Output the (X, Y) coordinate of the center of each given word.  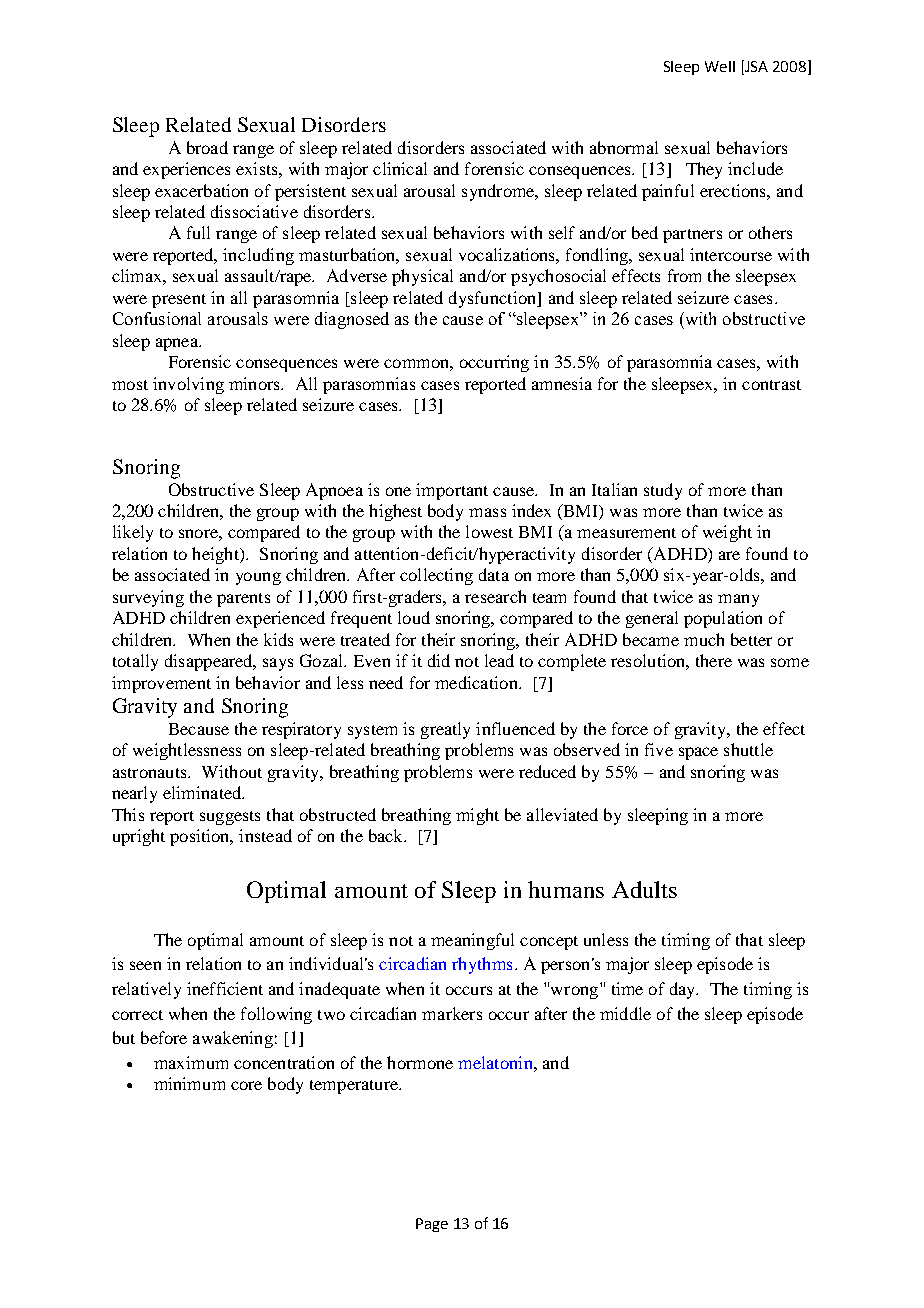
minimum (189, 1083)
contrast (771, 385)
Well (720, 66)
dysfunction (494, 299)
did (439, 660)
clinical (400, 168)
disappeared (210, 662)
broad (207, 147)
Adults (644, 889)
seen (145, 965)
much (704, 639)
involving (188, 385)
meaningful (472, 941)
